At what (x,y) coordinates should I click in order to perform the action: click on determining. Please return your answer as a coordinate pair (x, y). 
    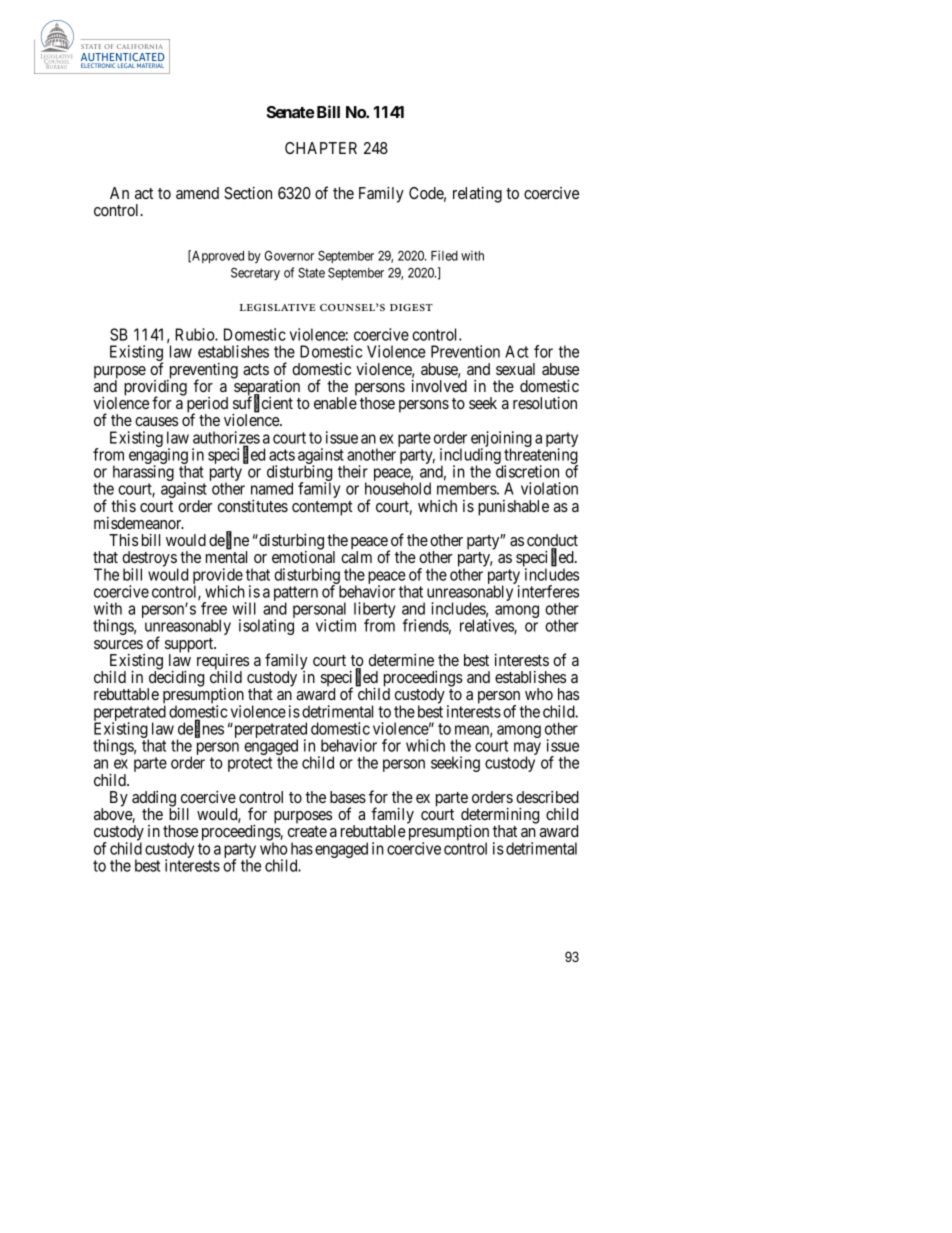
    Looking at the image, I should click on (500, 816).
